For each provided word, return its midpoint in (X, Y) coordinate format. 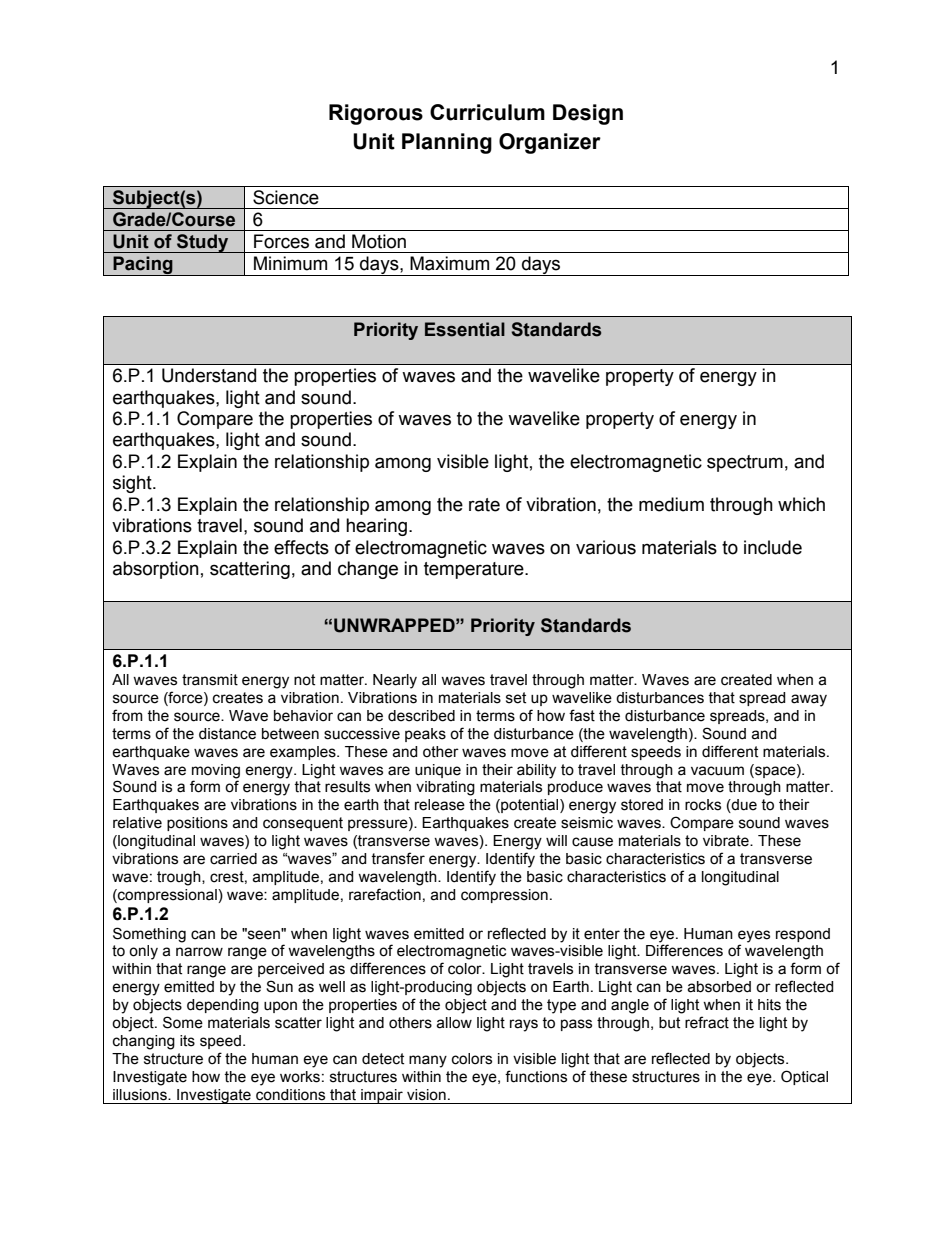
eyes (754, 936)
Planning (447, 143)
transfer (398, 858)
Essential (465, 329)
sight (133, 484)
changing (144, 1042)
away (809, 700)
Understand (209, 375)
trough (180, 878)
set (516, 698)
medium (671, 504)
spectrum (745, 463)
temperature (475, 570)
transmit (210, 680)
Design (588, 114)
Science (286, 197)
